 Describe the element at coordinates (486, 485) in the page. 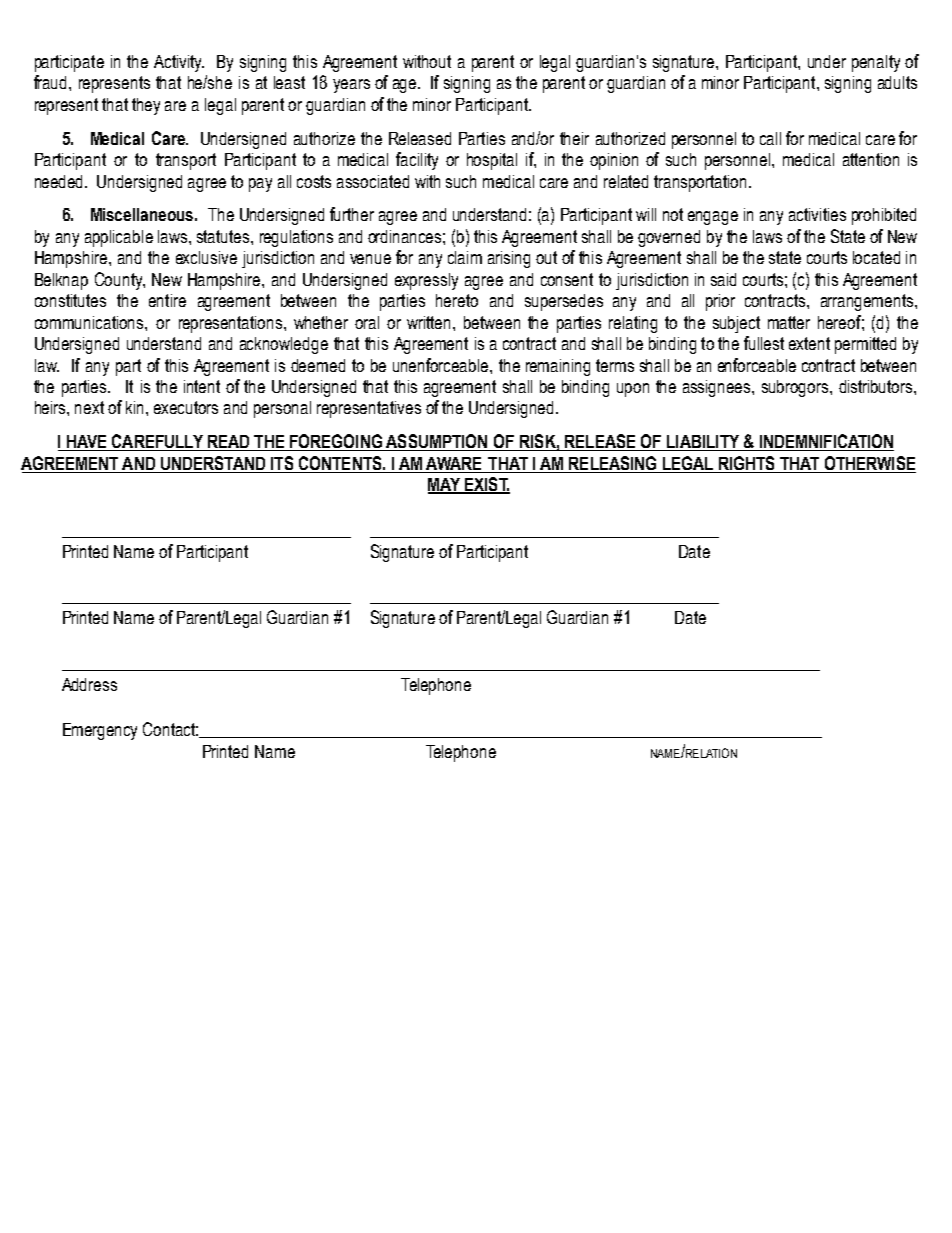

I see `EXIST` at that location.
